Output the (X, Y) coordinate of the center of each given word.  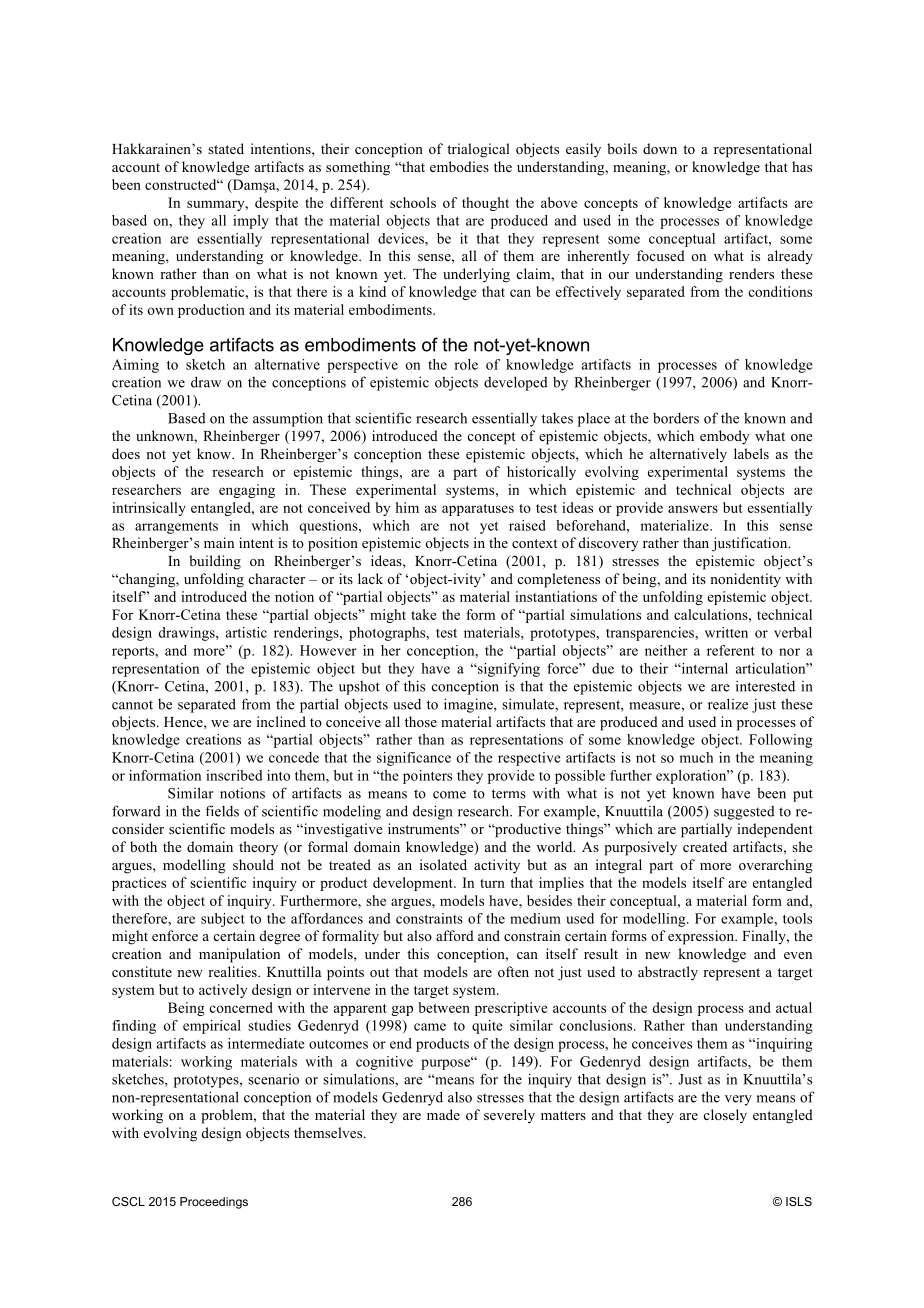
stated (226, 148)
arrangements (176, 527)
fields (222, 811)
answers (693, 509)
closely (725, 1116)
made (443, 1114)
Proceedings (214, 1203)
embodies (459, 166)
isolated (443, 864)
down (660, 148)
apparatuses (478, 510)
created (705, 846)
